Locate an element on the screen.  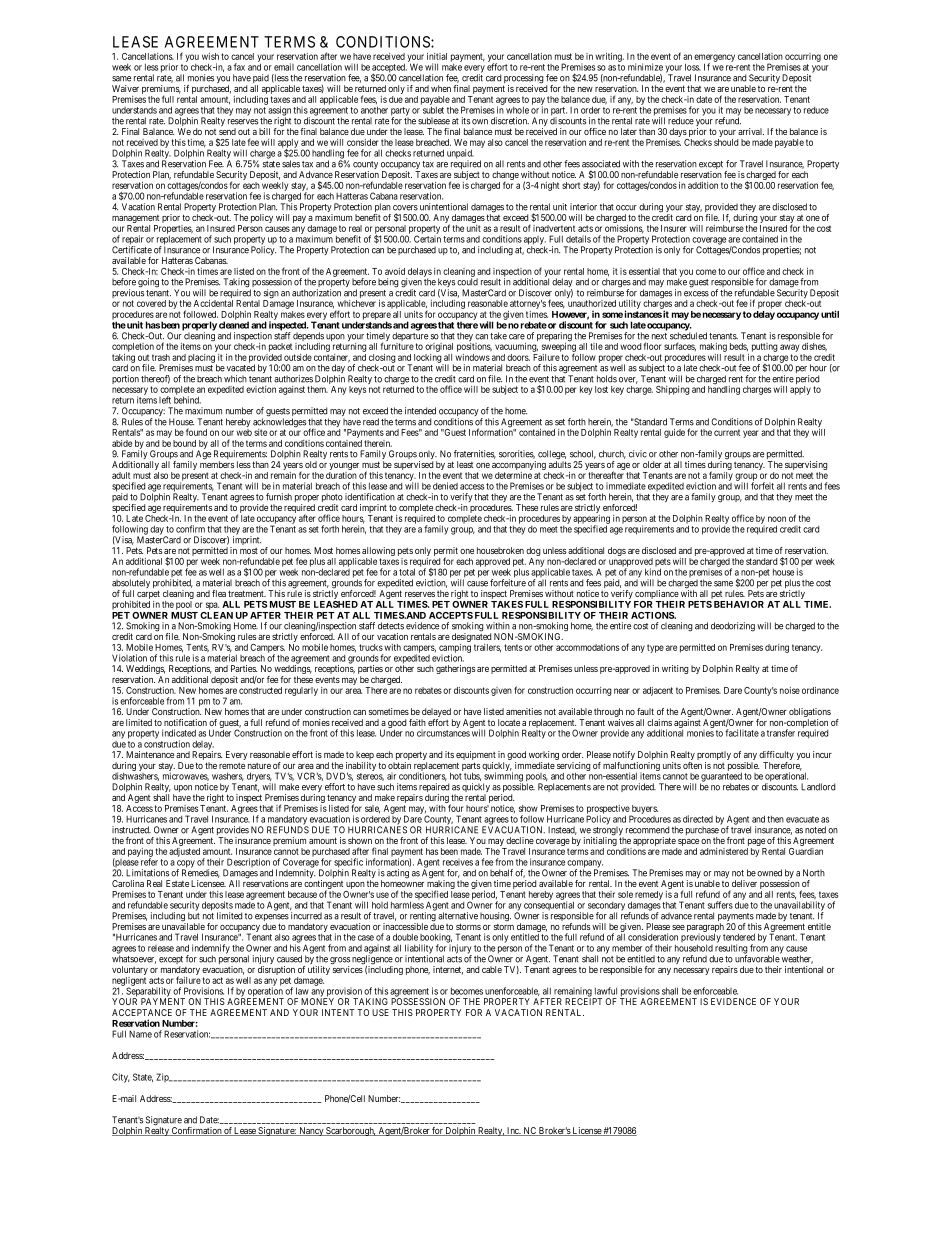
emergency is located at coordinates (714, 59).
